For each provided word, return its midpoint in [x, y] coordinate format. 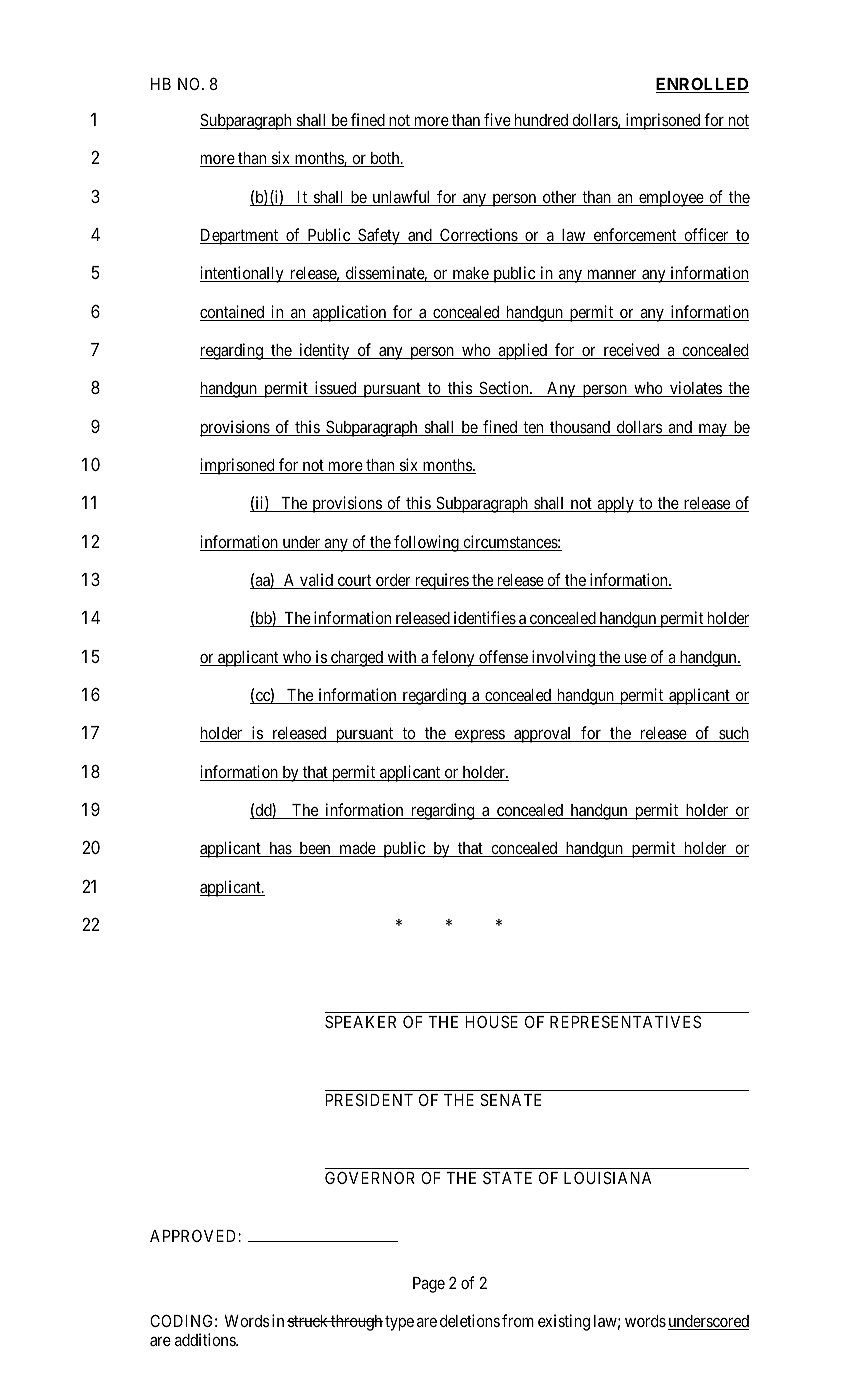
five [497, 121]
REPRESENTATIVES [625, 1021]
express [479, 736]
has [280, 849]
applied [522, 351]
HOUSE [491, 1021]
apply [615, 505]
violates [695, 389]
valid [317, 581]
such [733, 734]
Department [240, 237]
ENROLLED [702, 85]
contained [233, 313]
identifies [484, 619]
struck [308, 1321]
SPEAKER [360, 1021]
